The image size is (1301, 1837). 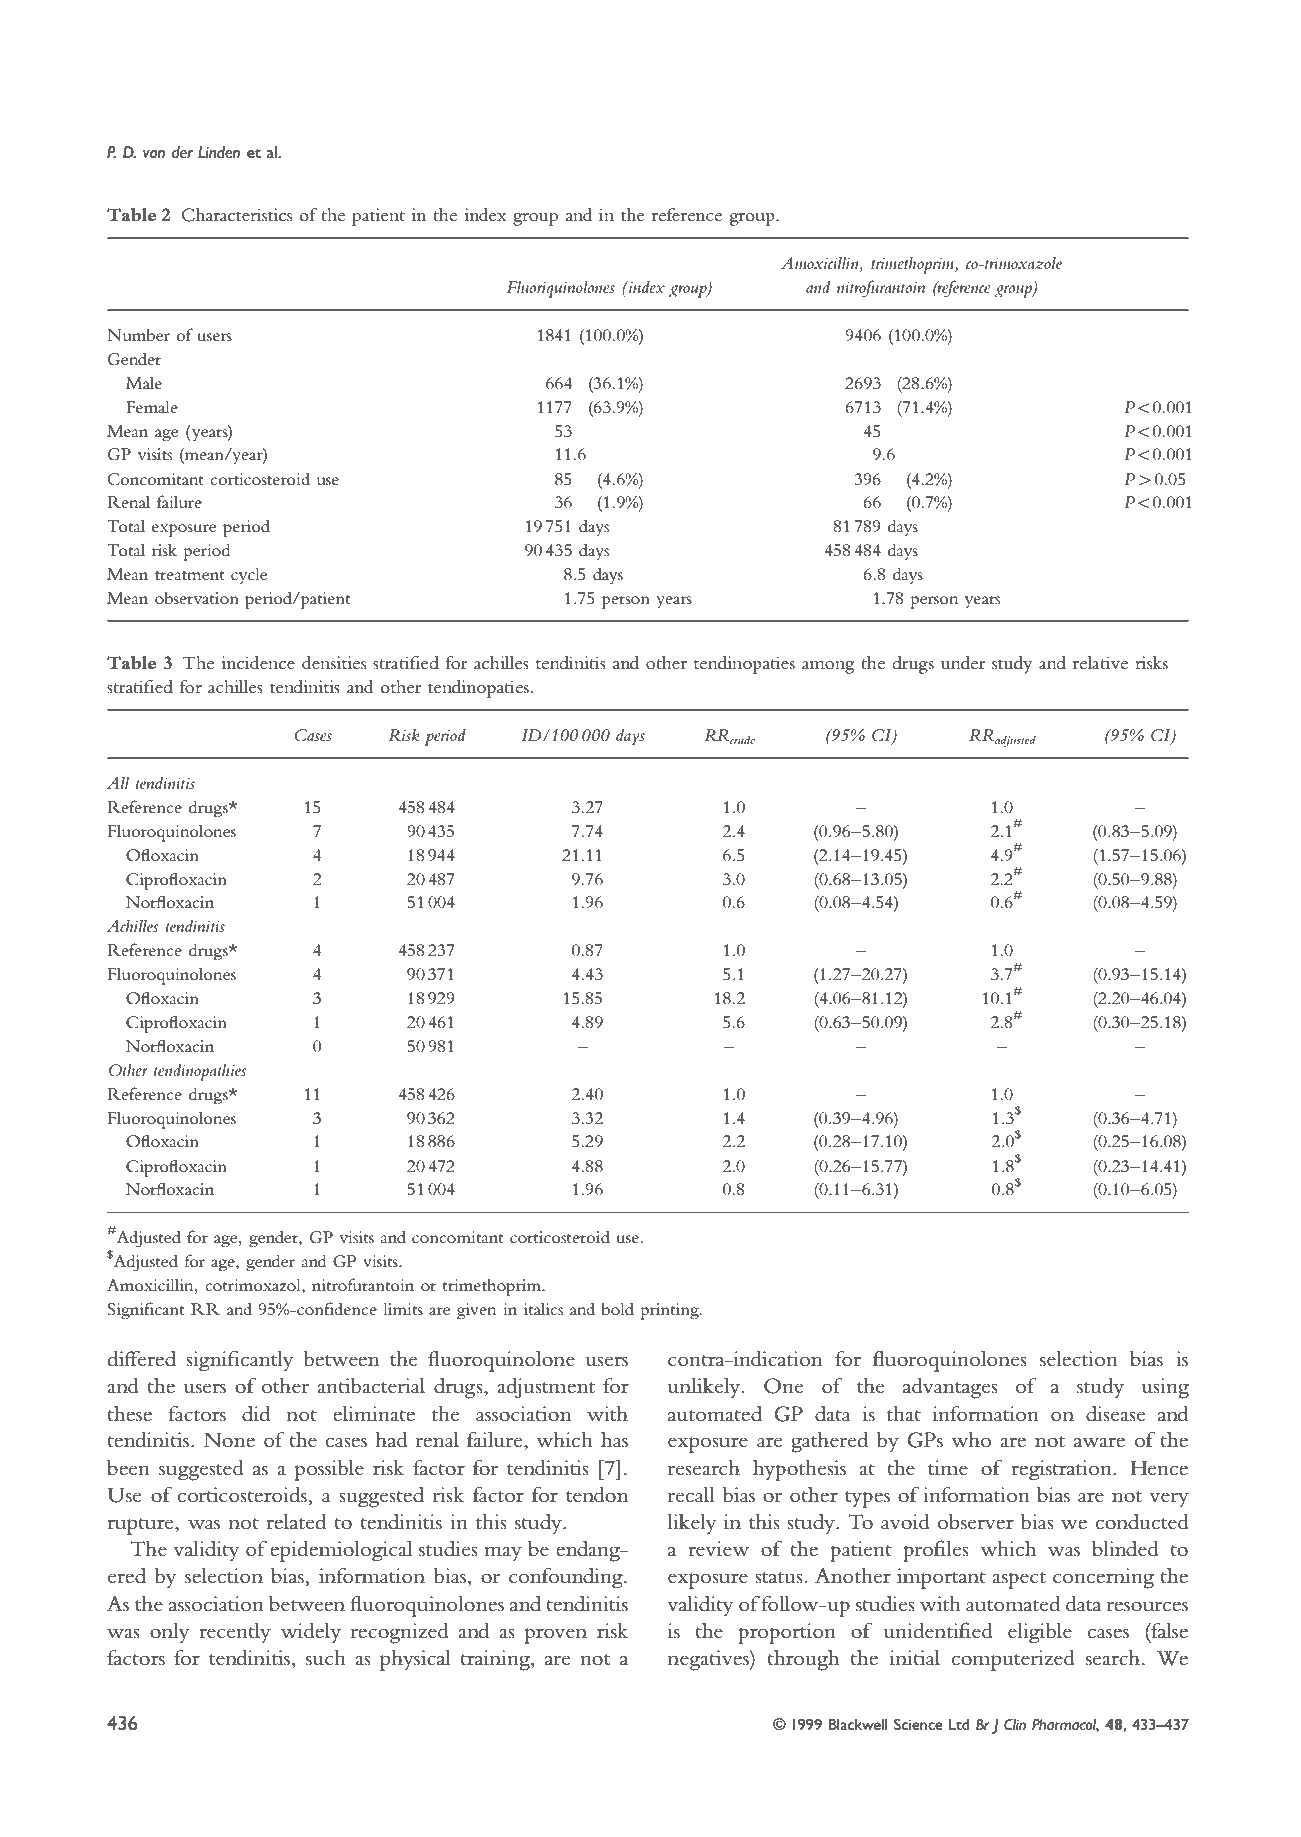 What do you see at coordinates (219, 152) in the screenshot?
I see `Linden` at bounding box center [219, 152].
